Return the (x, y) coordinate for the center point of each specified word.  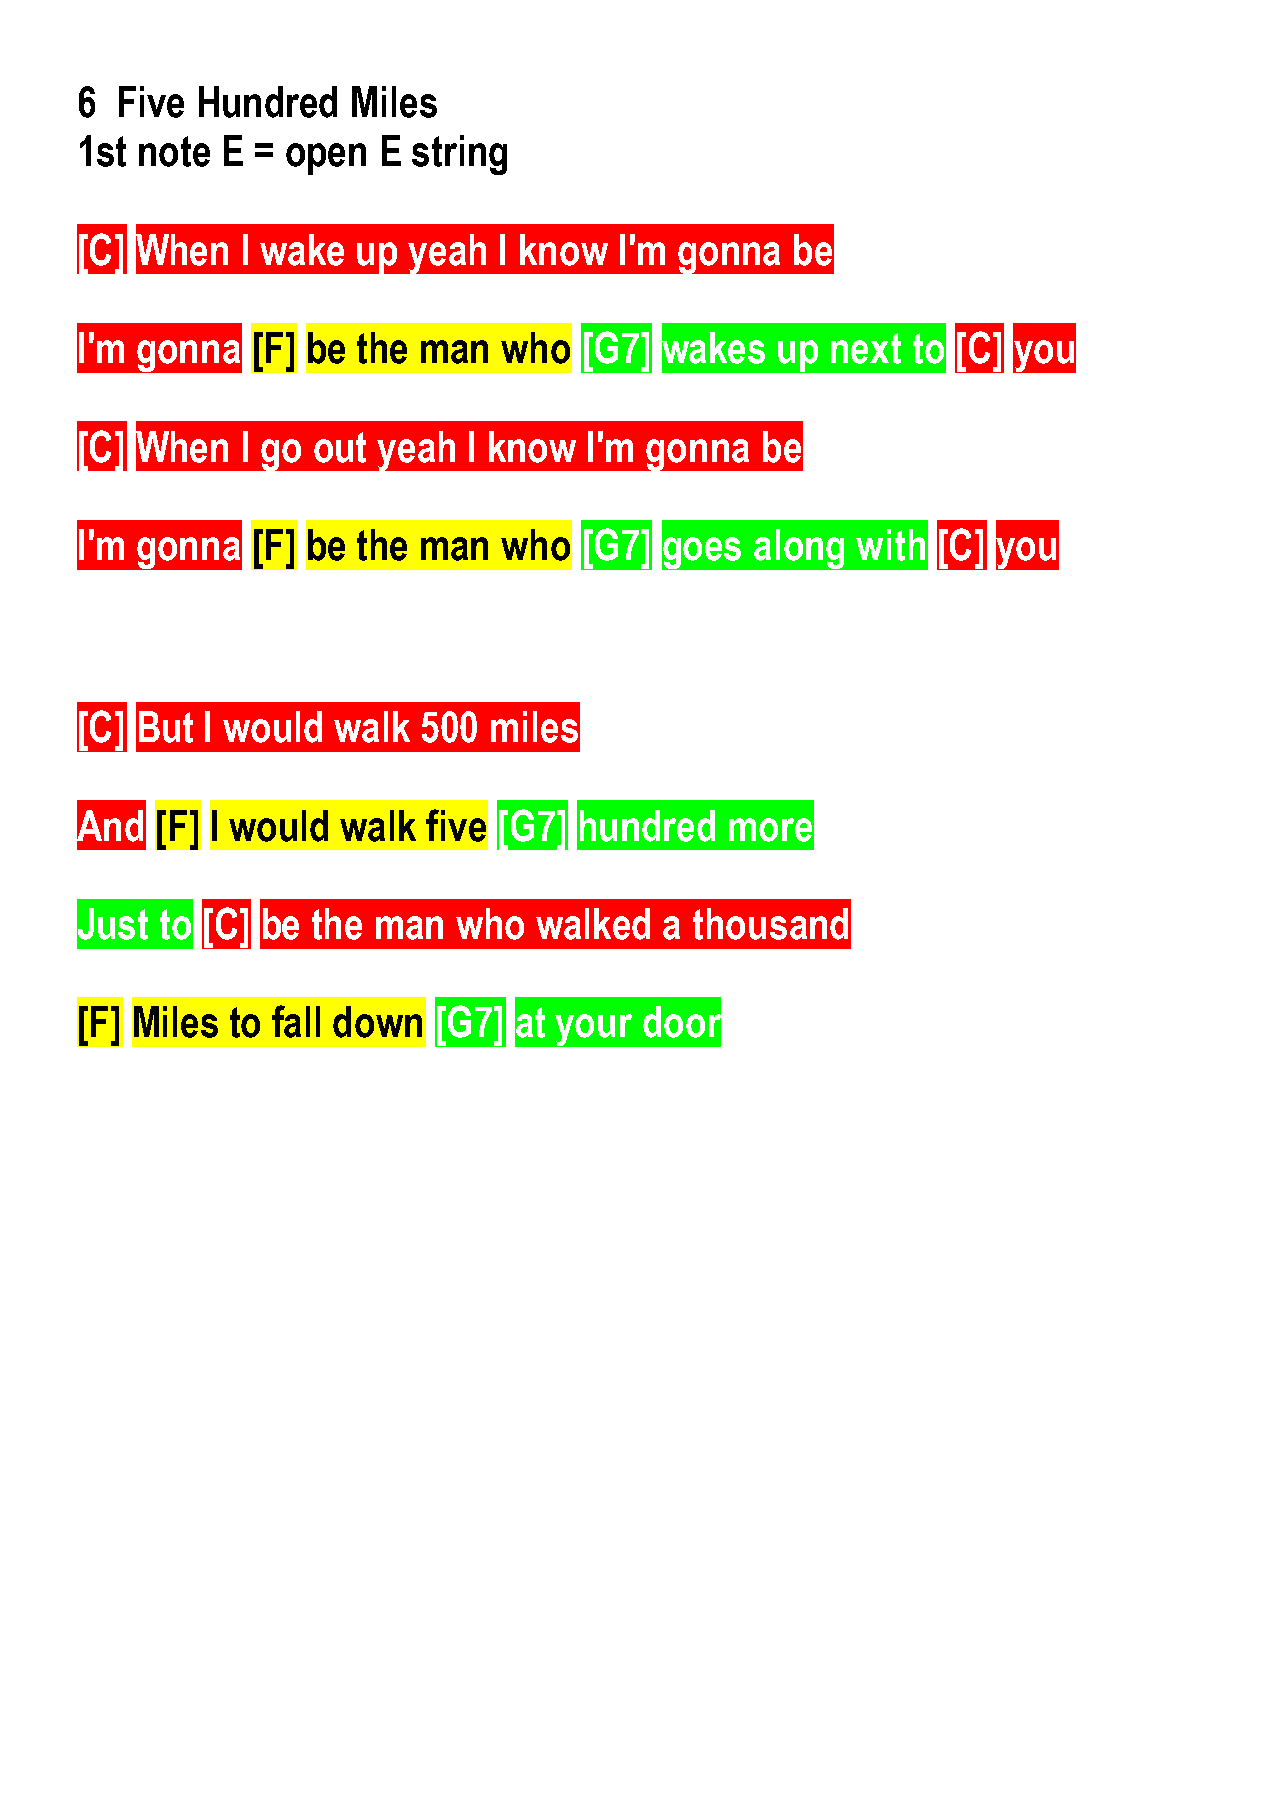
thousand (770, 924)
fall (296, 1021)
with (890, 545)
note (174, 151)
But (166, 727)
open (326, 159)
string (459, 155)
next (866, 348)
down (377, 1022)
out (340, 447)
